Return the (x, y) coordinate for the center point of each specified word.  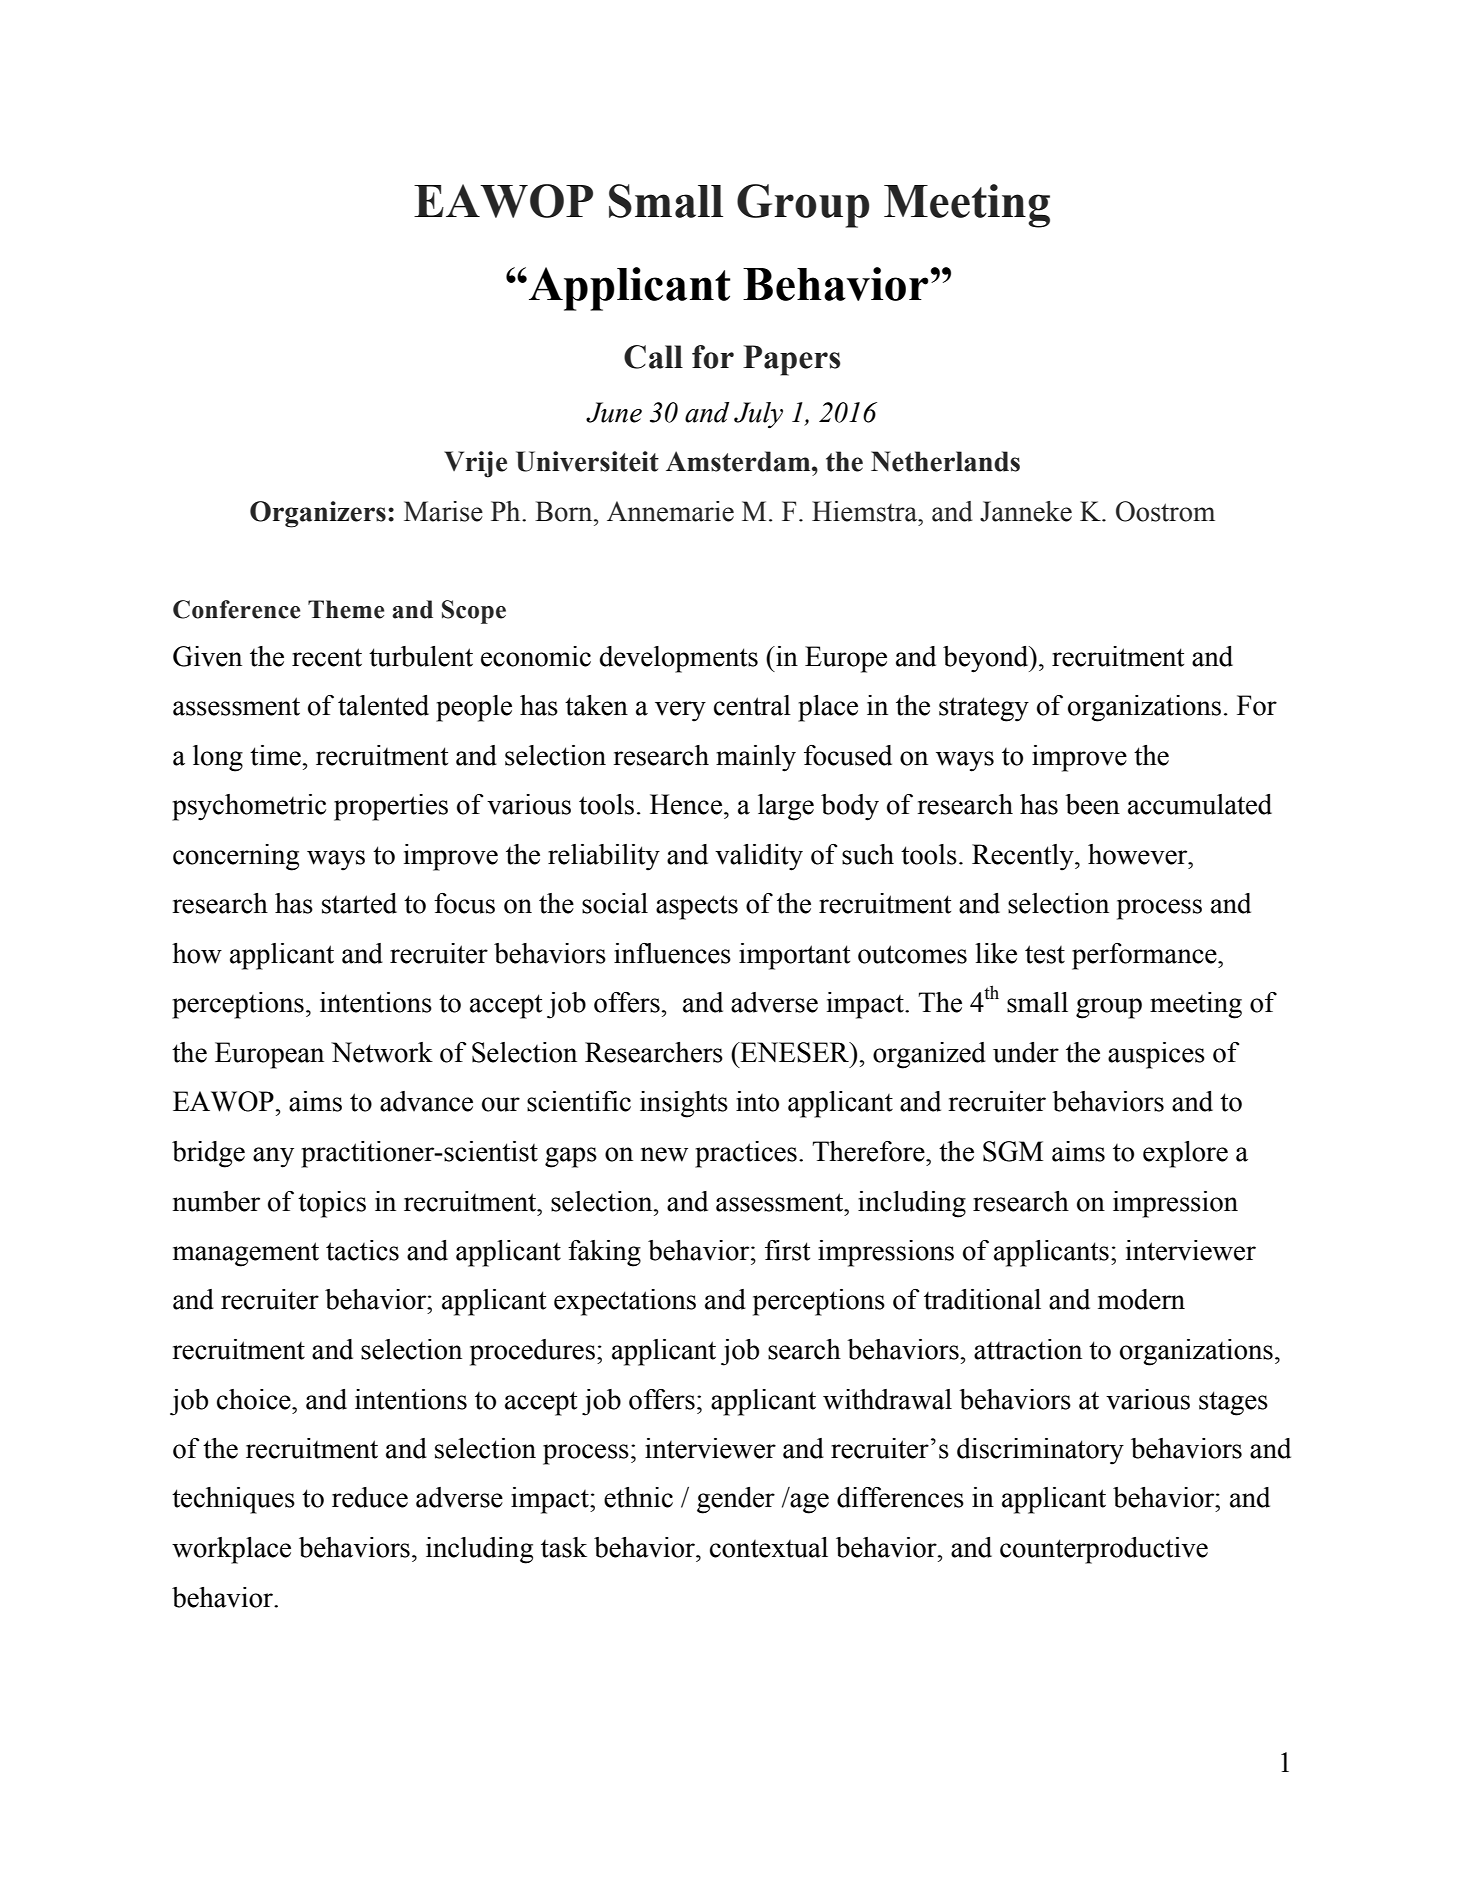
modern (1141, 1299)
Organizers (318, 514)
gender (736, 1500)
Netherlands (945, 461)
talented (383, 705)
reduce (370, 1497)
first (787, 1250)
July (758, 415)
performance (1145, 956)
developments (679, 659)
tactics (362, 1250)
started (359, 903)
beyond (987, 659)
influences (672, 953)
